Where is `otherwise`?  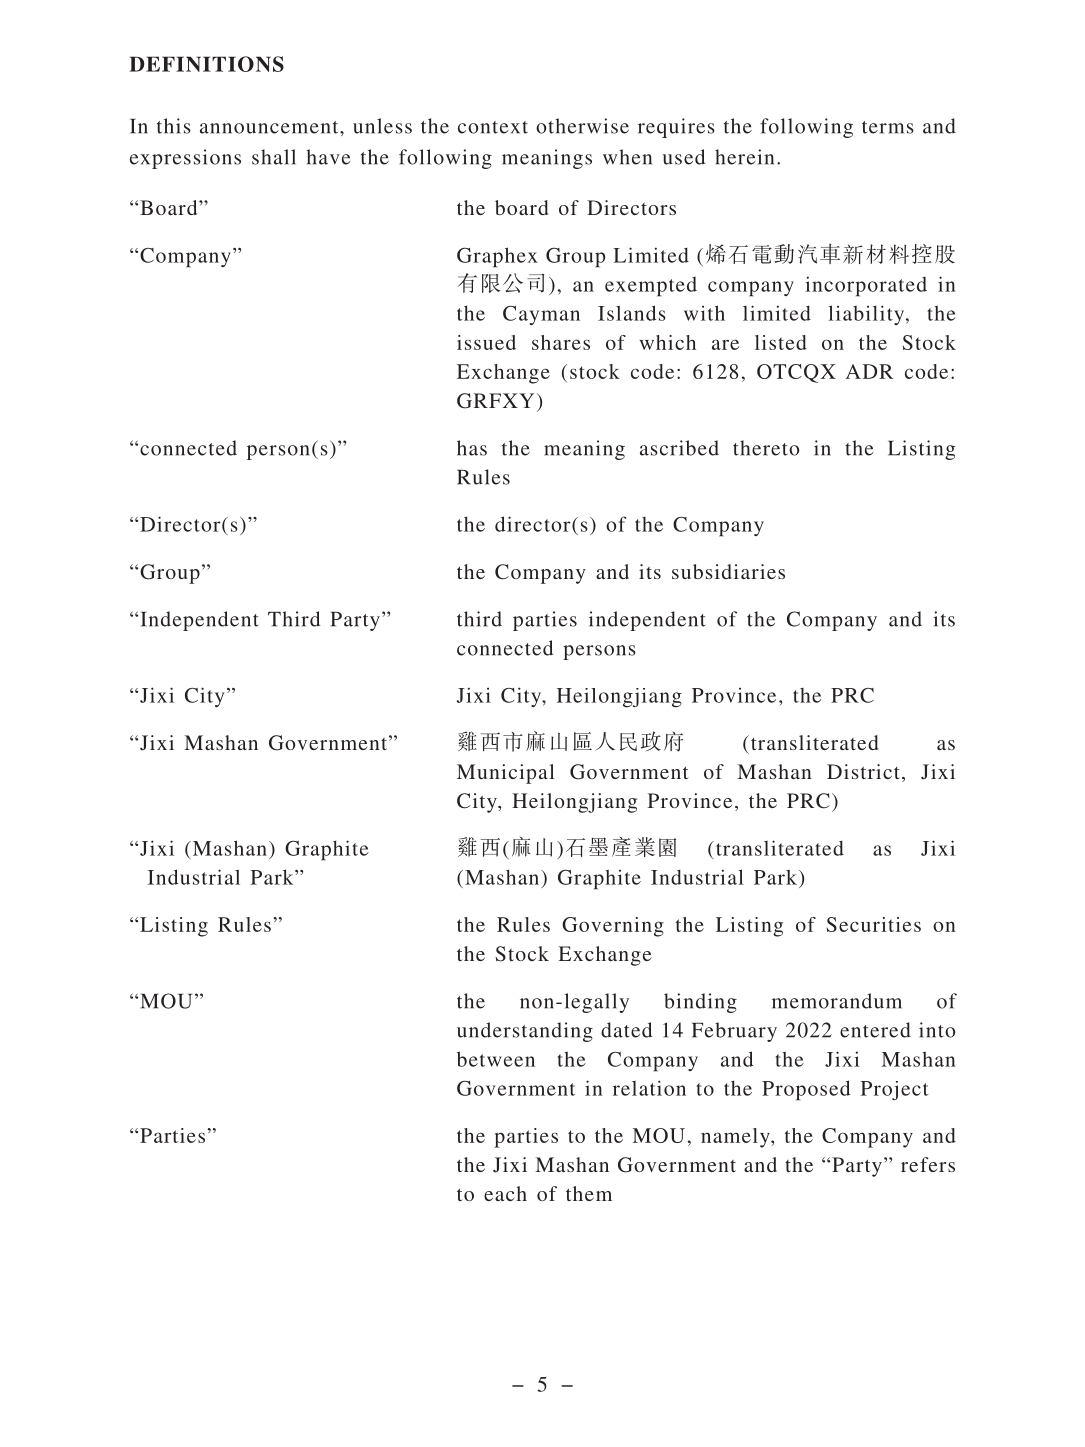
otherwise is located at coordinates (582, 126).
